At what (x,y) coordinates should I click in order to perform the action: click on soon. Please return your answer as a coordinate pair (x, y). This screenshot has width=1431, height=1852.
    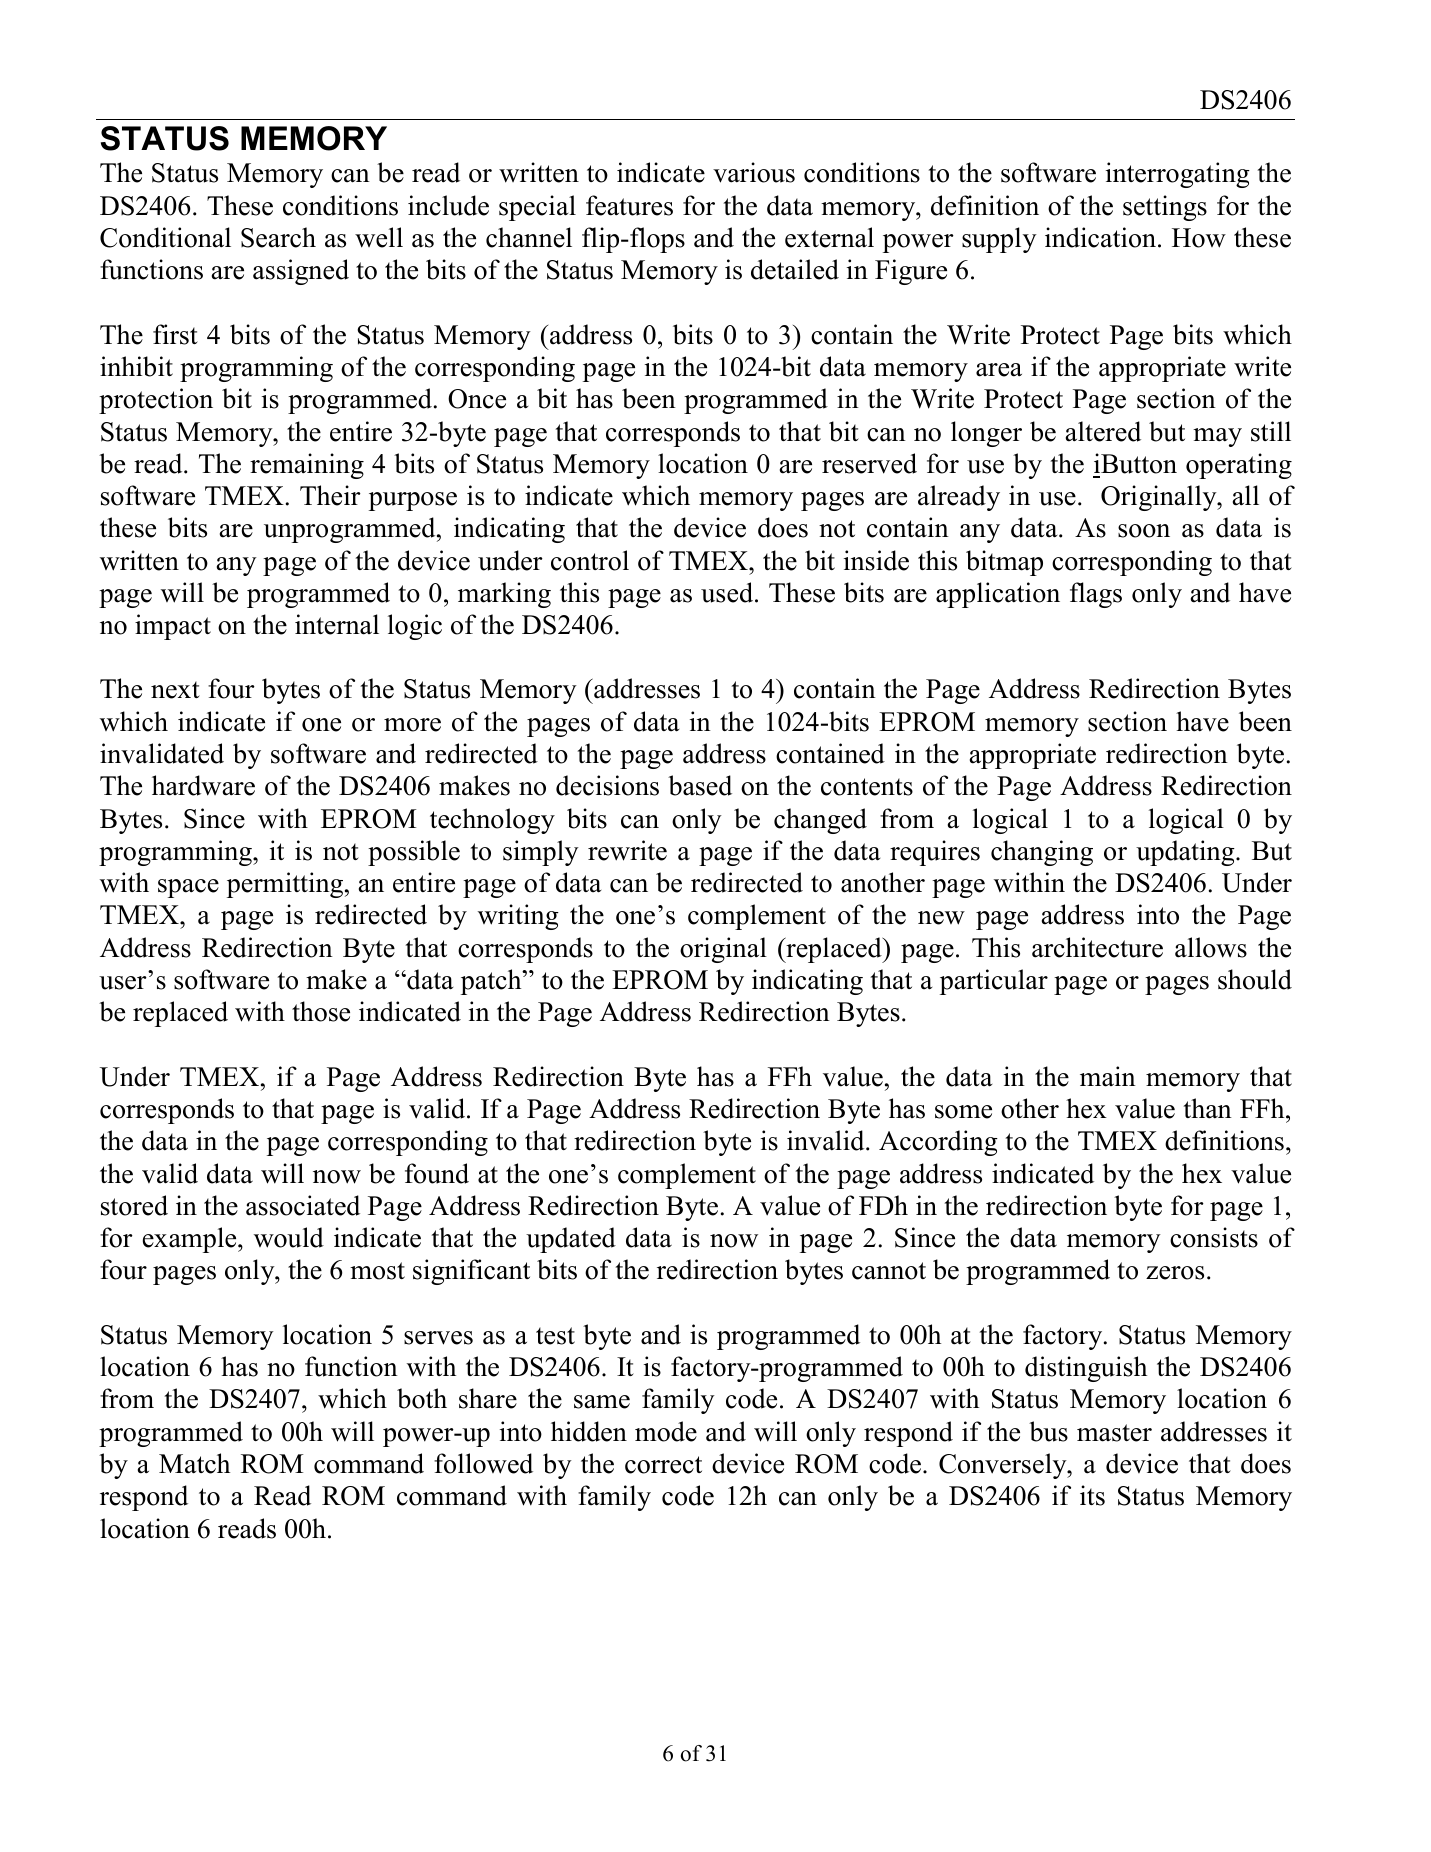
    Looking at the image, I should click on (1144, 531).
